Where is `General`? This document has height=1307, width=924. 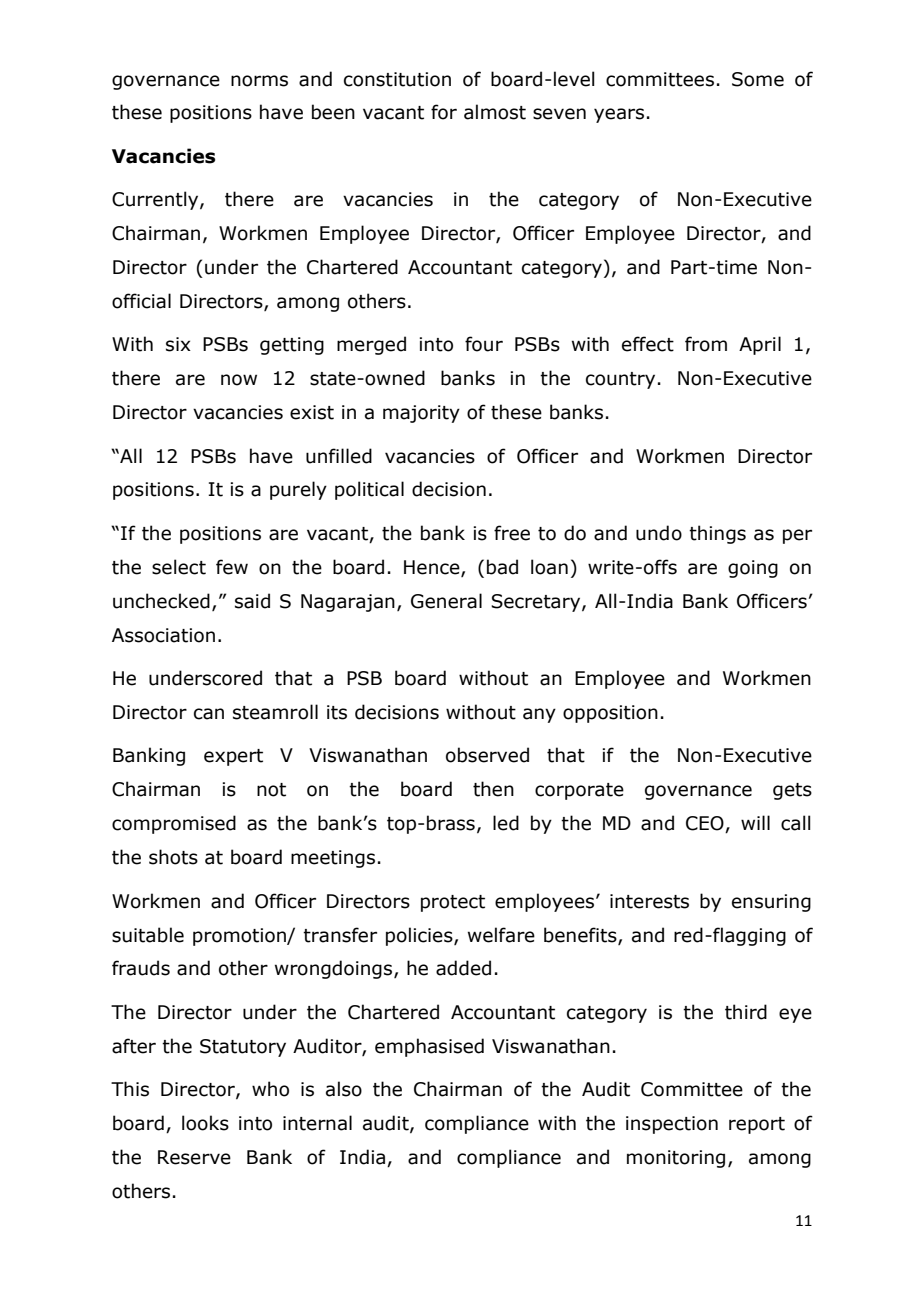 General is located at coordinates (446, 601).
